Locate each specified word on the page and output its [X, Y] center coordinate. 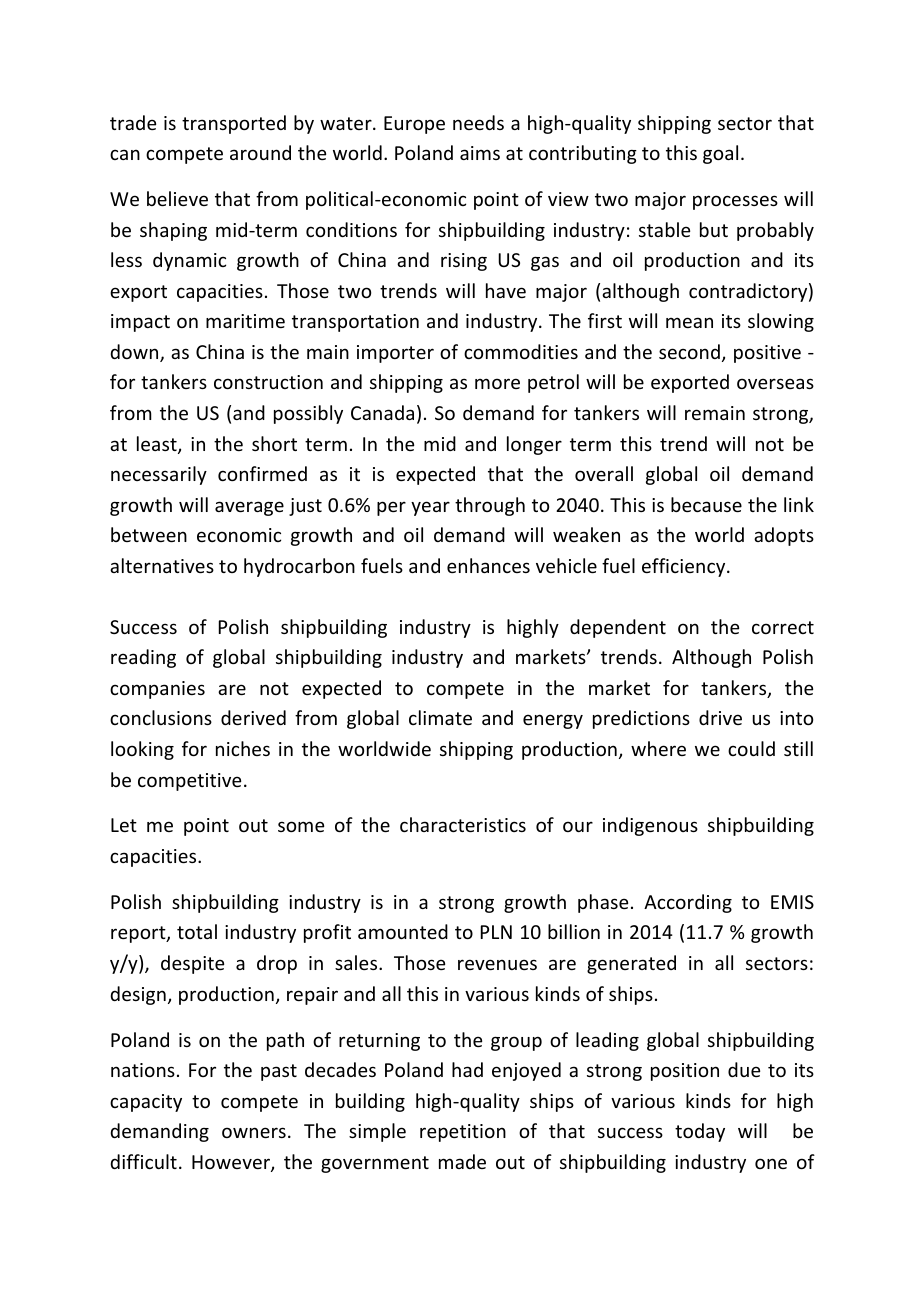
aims [480, 153]
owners [254, 1132]
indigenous [650, 826]
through [490, 506]
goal [720, 154]
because [706, 504]
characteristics [463, 824]
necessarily [159, 475]
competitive [189, 782]
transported [234, 124]
